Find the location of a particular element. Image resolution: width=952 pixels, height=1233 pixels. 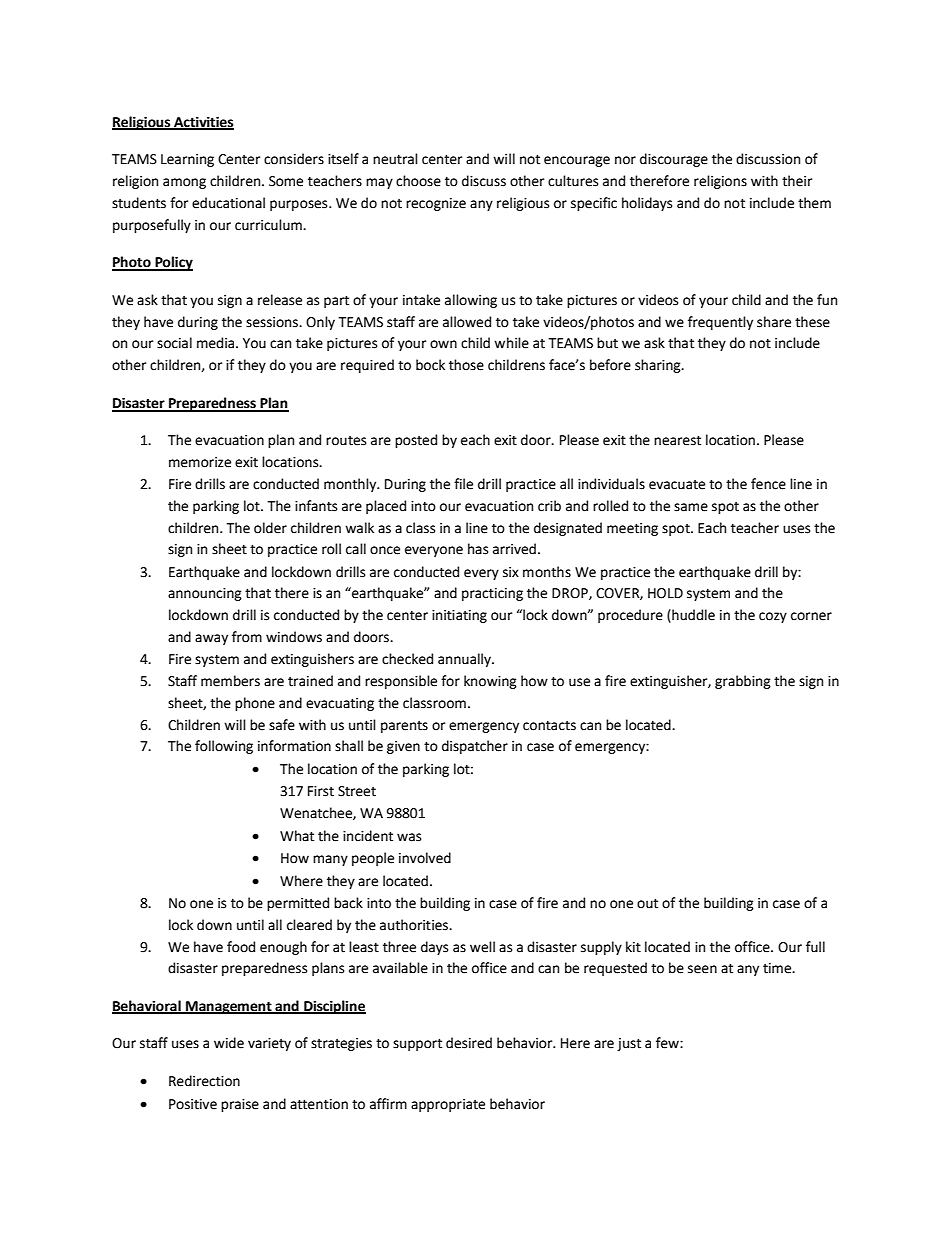

cozy is located at coordinates (773, 617).
